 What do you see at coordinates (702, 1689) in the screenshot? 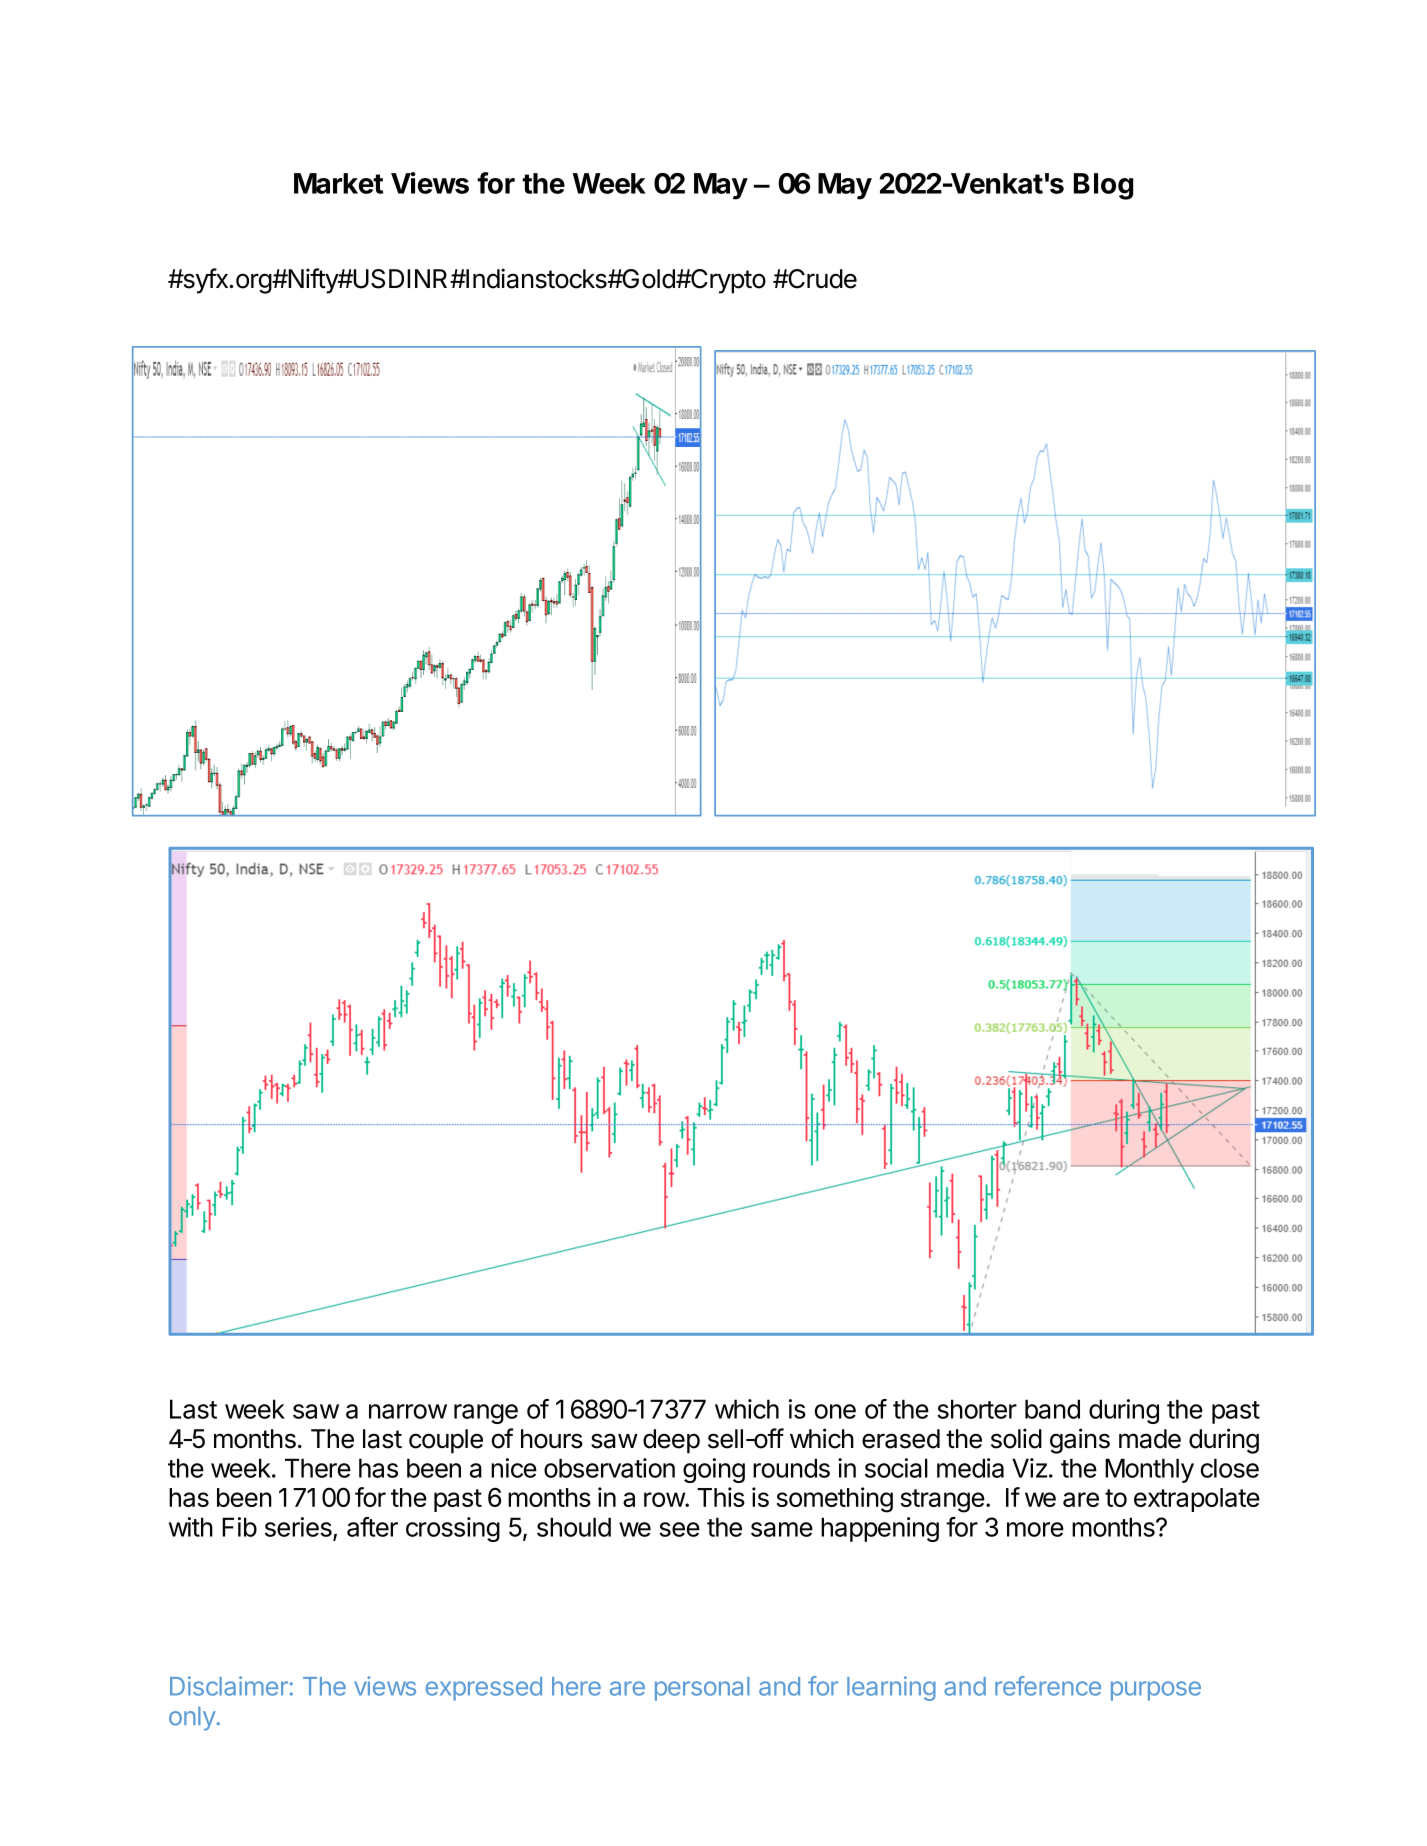
I see `personal` at bounding box center [702, 1689].
